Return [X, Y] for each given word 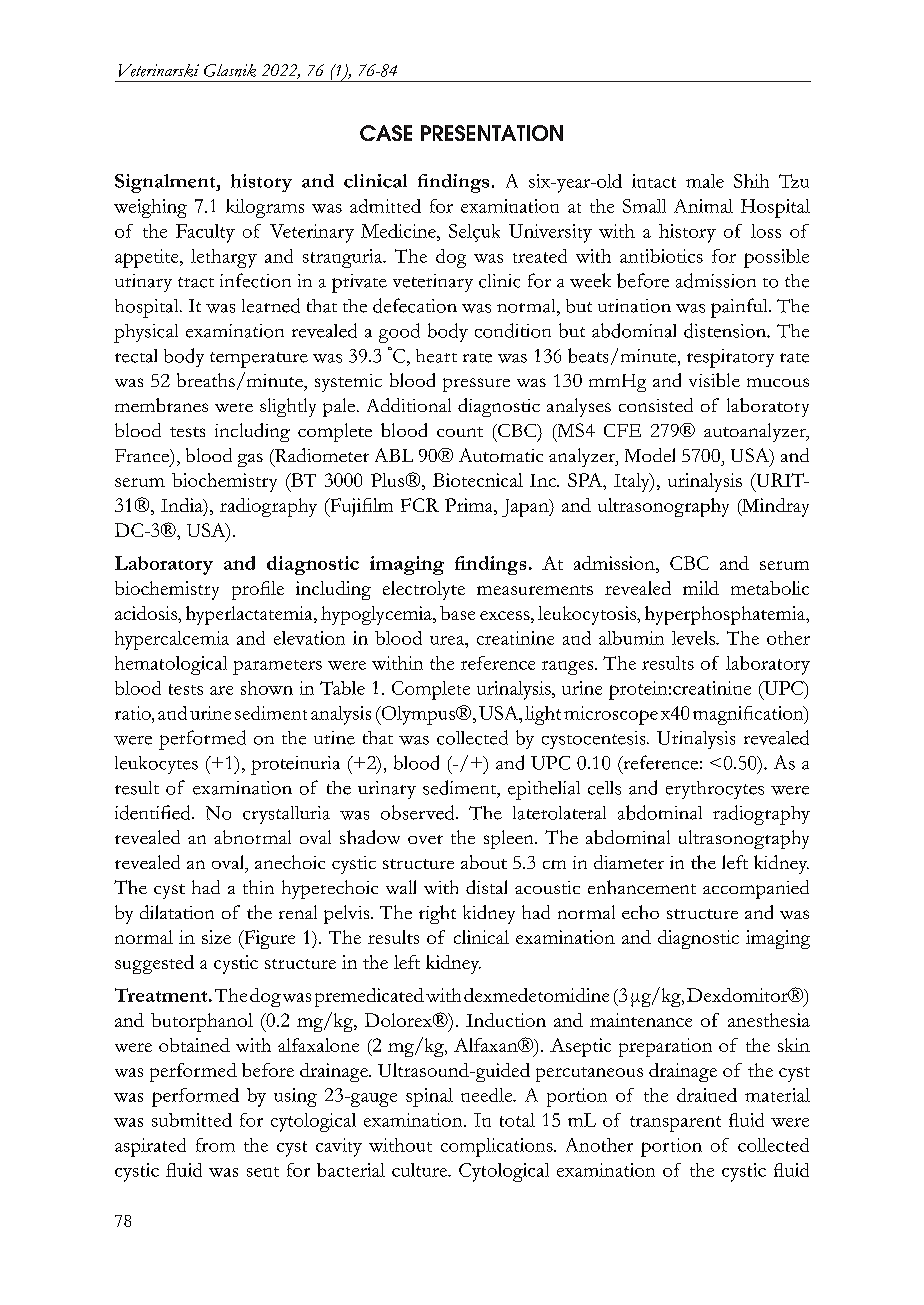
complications [498, 1147]
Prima [470, 505]
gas [250, 460]
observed [419, 812]
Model [650, 455]
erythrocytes [715, 790]
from [215, 1145]
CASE [386, 133]
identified [154, 812]
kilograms [265, 208]
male [705, 181]
